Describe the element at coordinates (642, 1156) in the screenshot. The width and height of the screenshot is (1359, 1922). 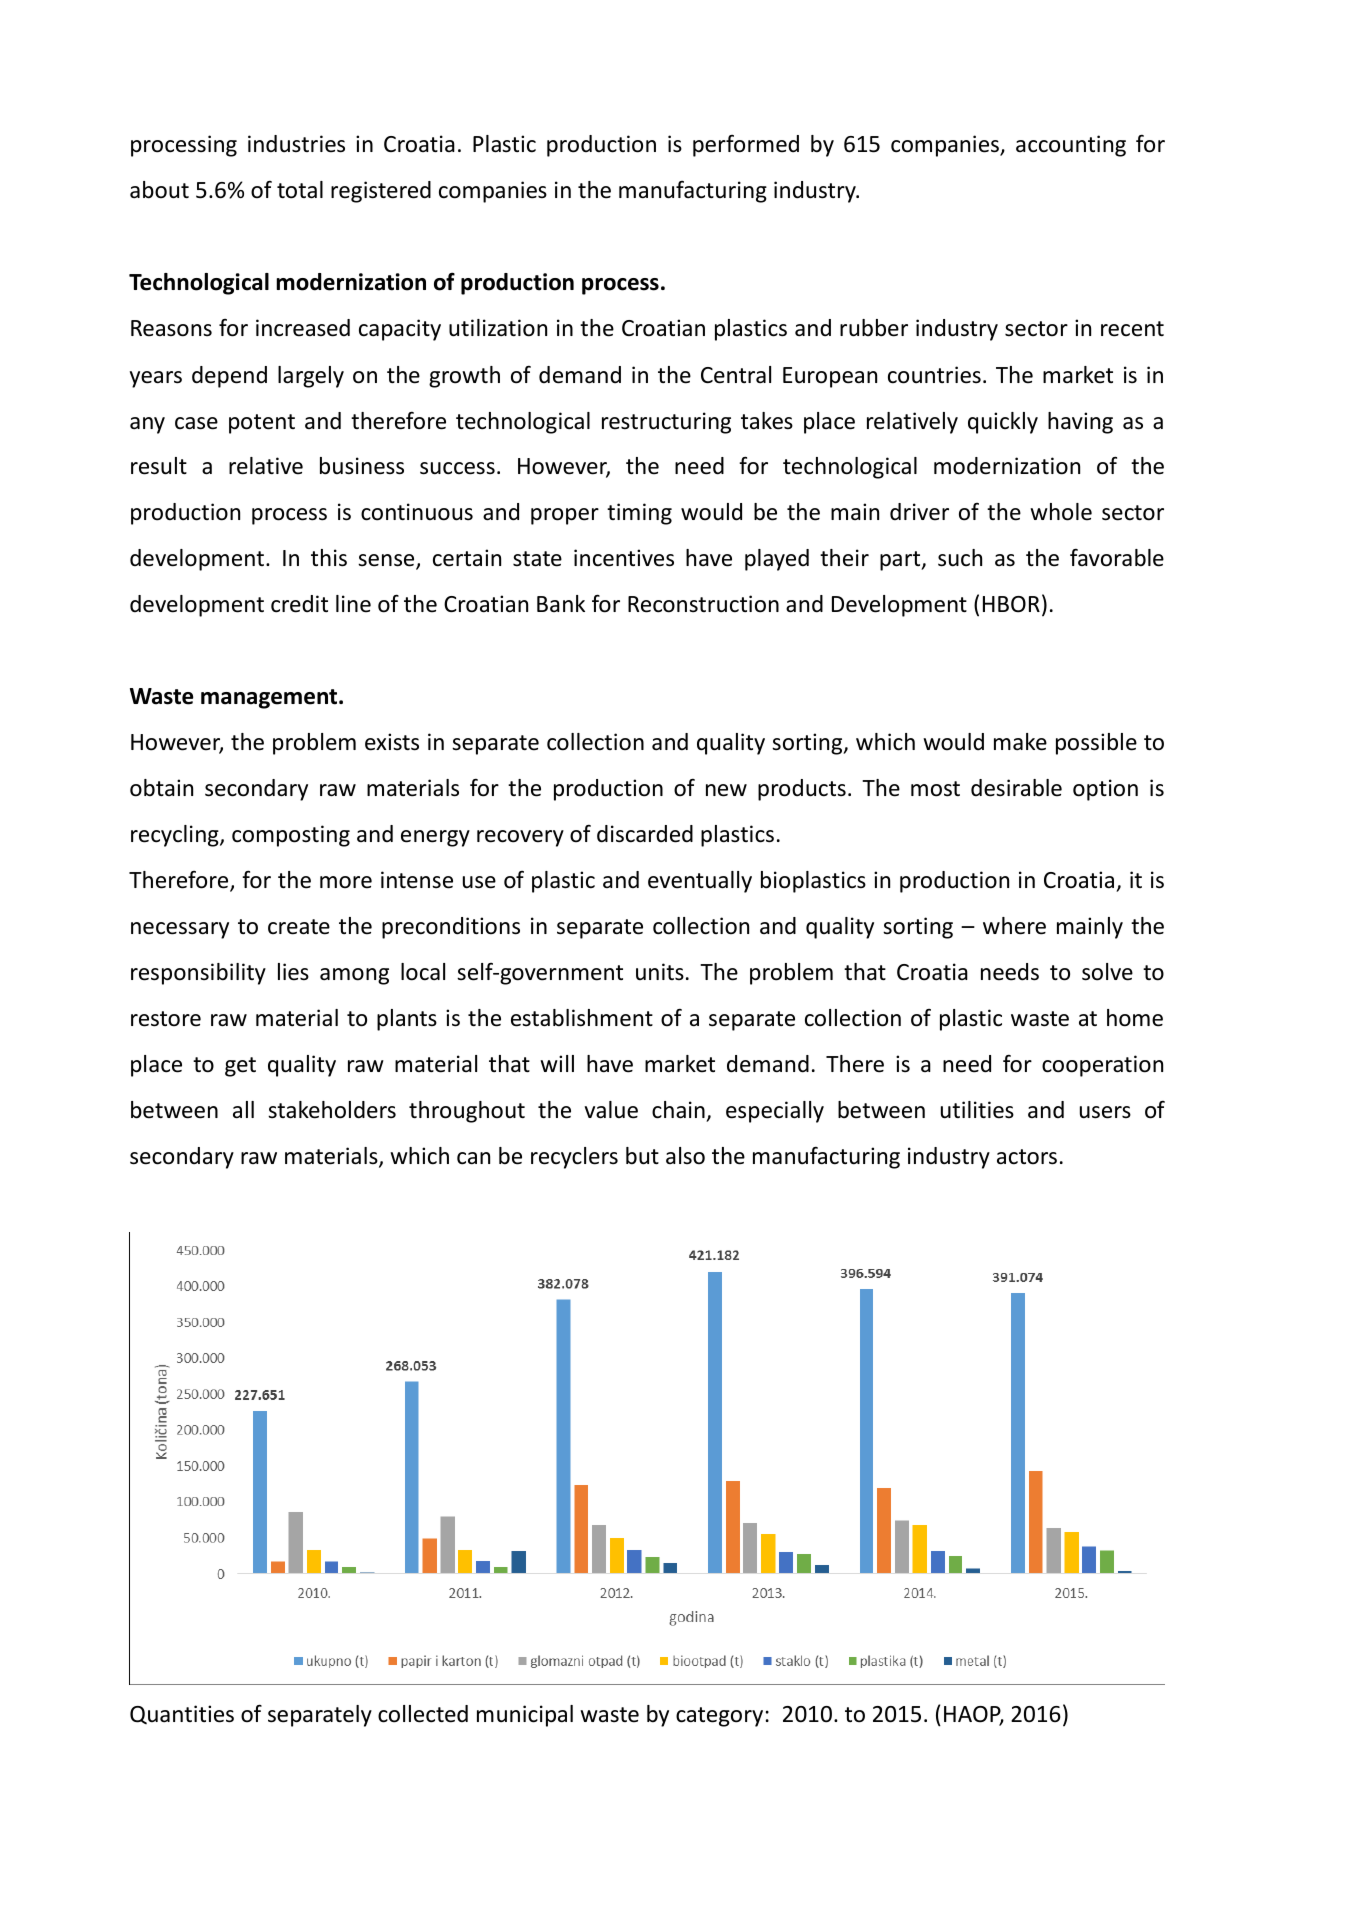
I see `but` at that location.
